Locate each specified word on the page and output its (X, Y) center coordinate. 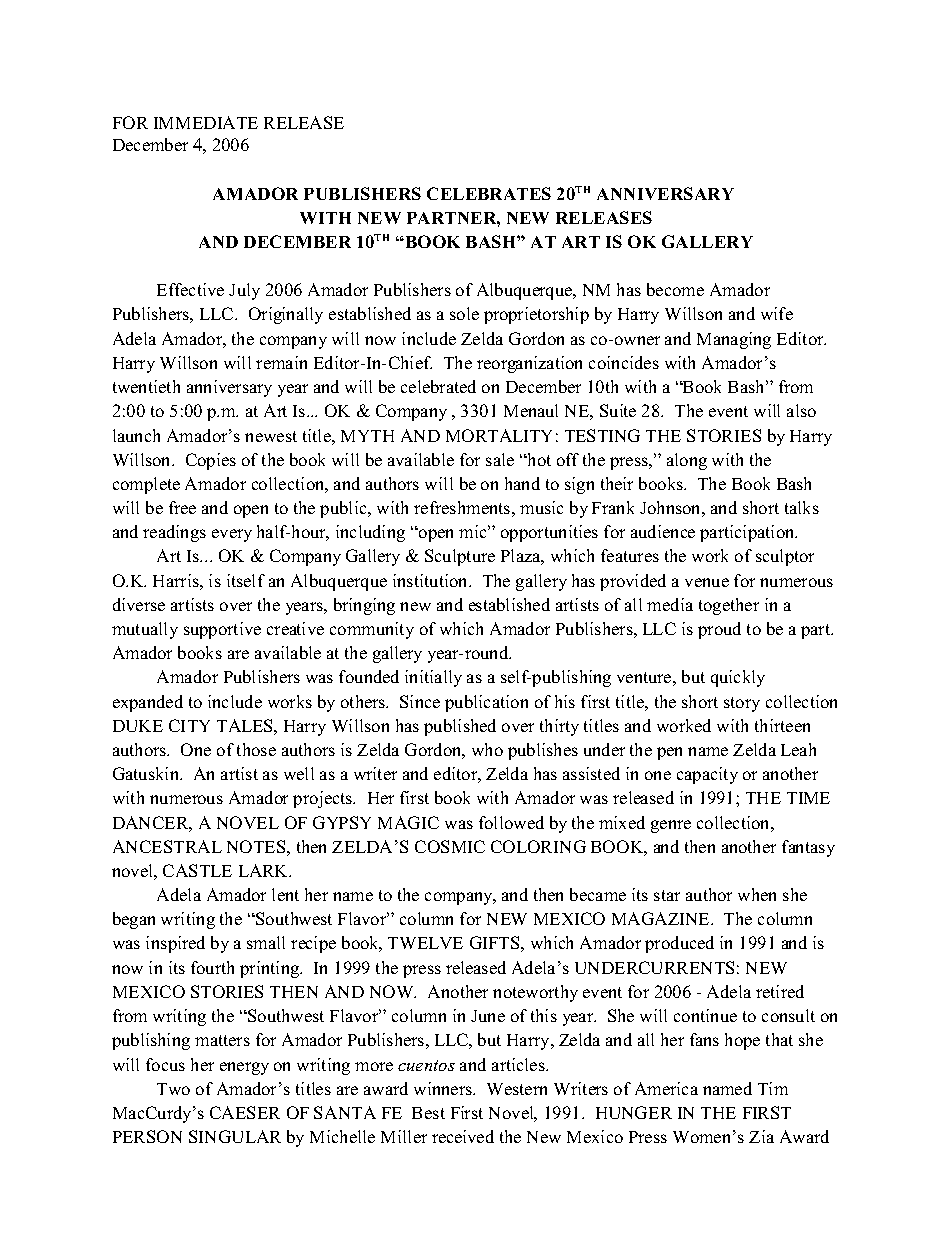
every (232, 535)
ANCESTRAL (167, 846)
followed (511, 822)
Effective (190, 289)
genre (671, 826)
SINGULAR (235, 1136)
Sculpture (460, 557)
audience (663, 531)
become (675, 289)
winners (444, 1088)
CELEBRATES (489, 193)
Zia (761, 1136)
